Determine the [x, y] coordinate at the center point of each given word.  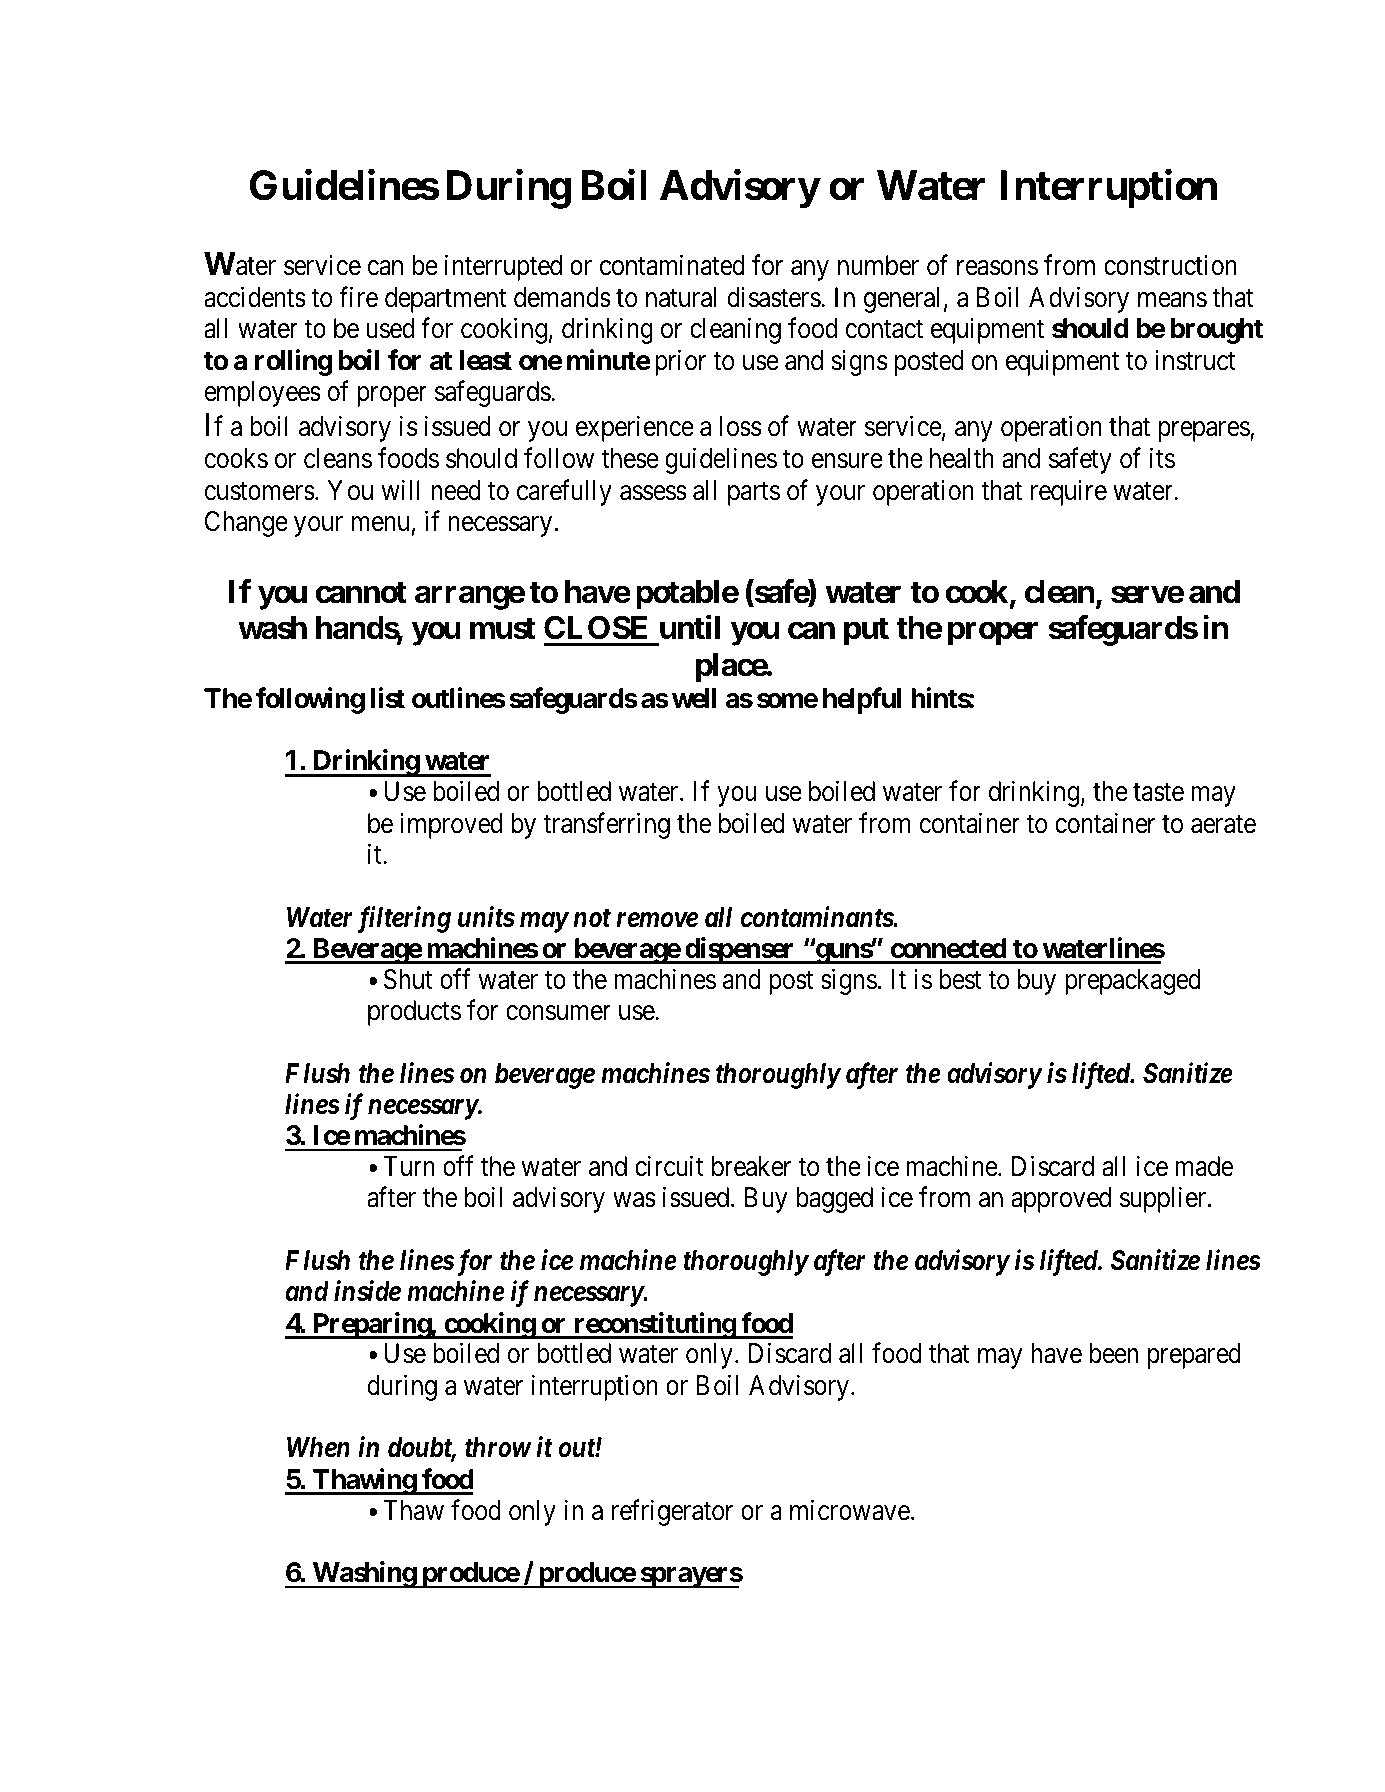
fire [358, 297]
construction [1170, 265]
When [318, 1447]
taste [1158, 793]
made [1204, 1166]
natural [681, 297]
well [694, 698]
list [388, 698]
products [414, 1013]
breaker [751, 1166]
